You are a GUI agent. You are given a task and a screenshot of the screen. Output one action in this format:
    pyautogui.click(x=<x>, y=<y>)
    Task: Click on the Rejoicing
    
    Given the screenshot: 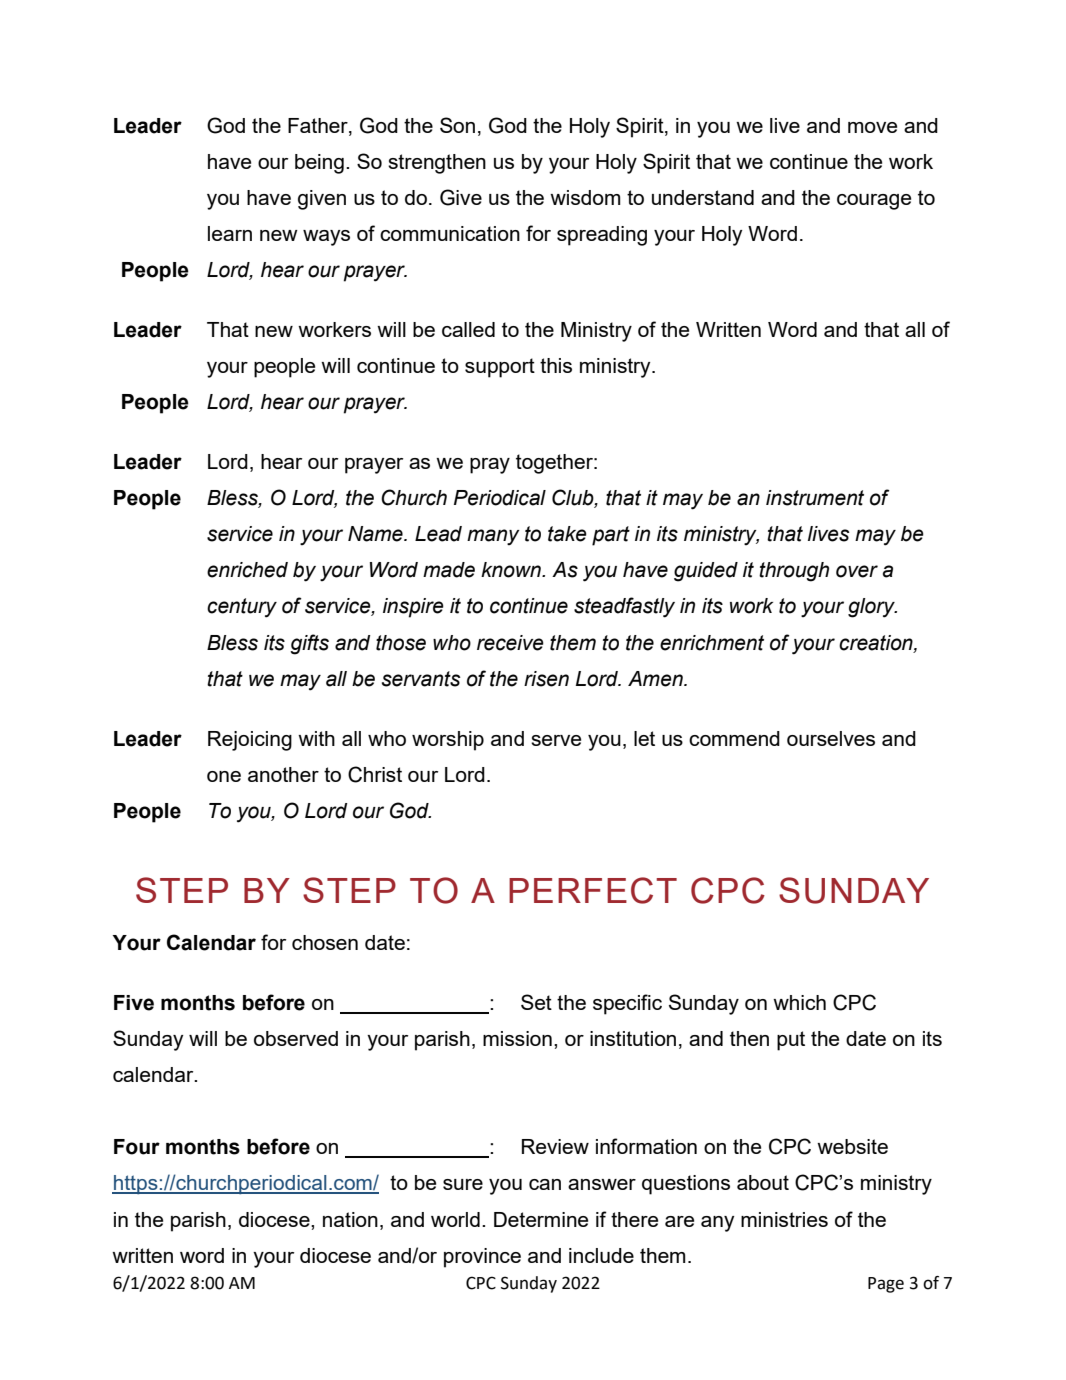 What is the action you would take?
    pyautogui.click(x=250, y=741)
